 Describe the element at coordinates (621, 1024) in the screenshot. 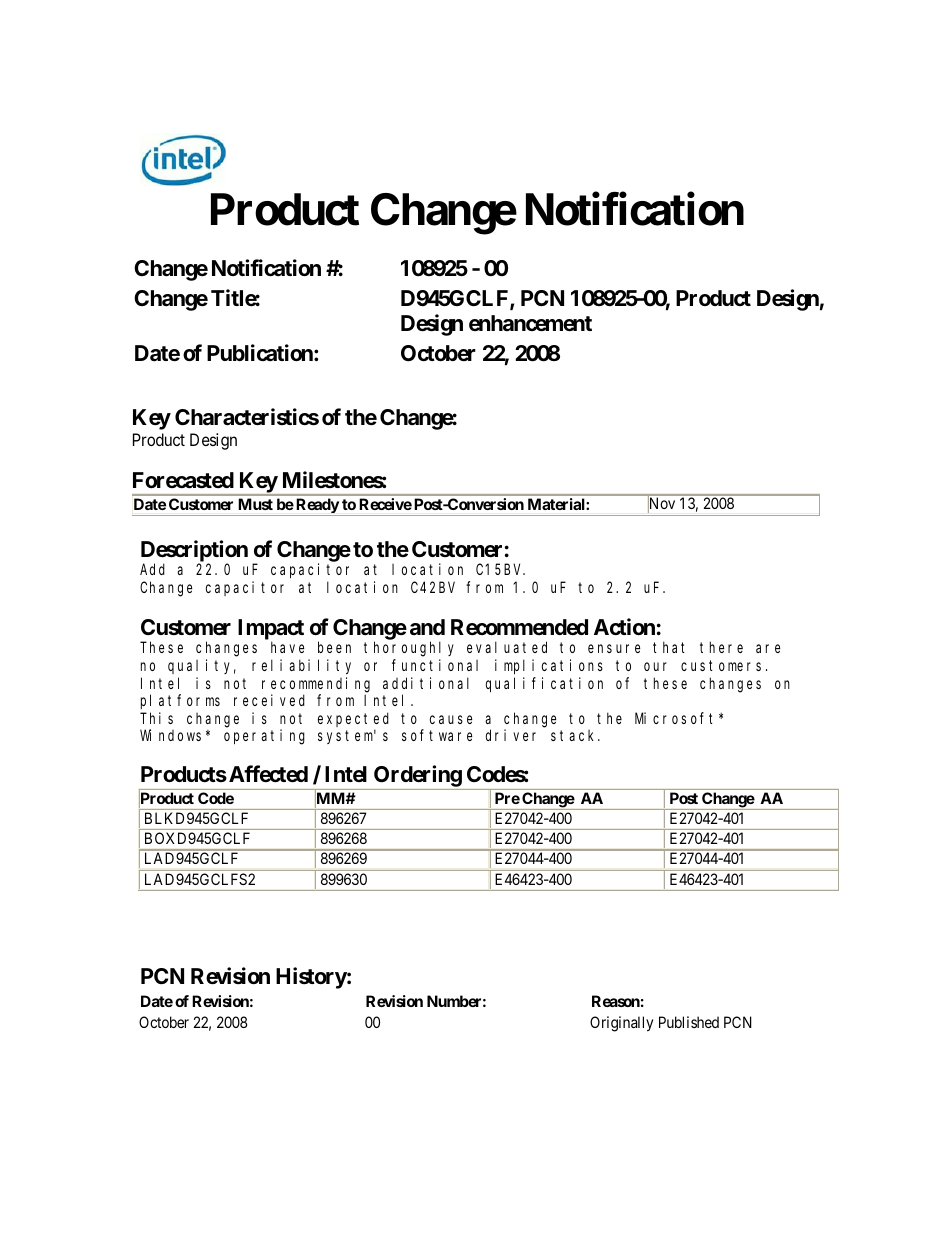

I see `Originally` at that location.
